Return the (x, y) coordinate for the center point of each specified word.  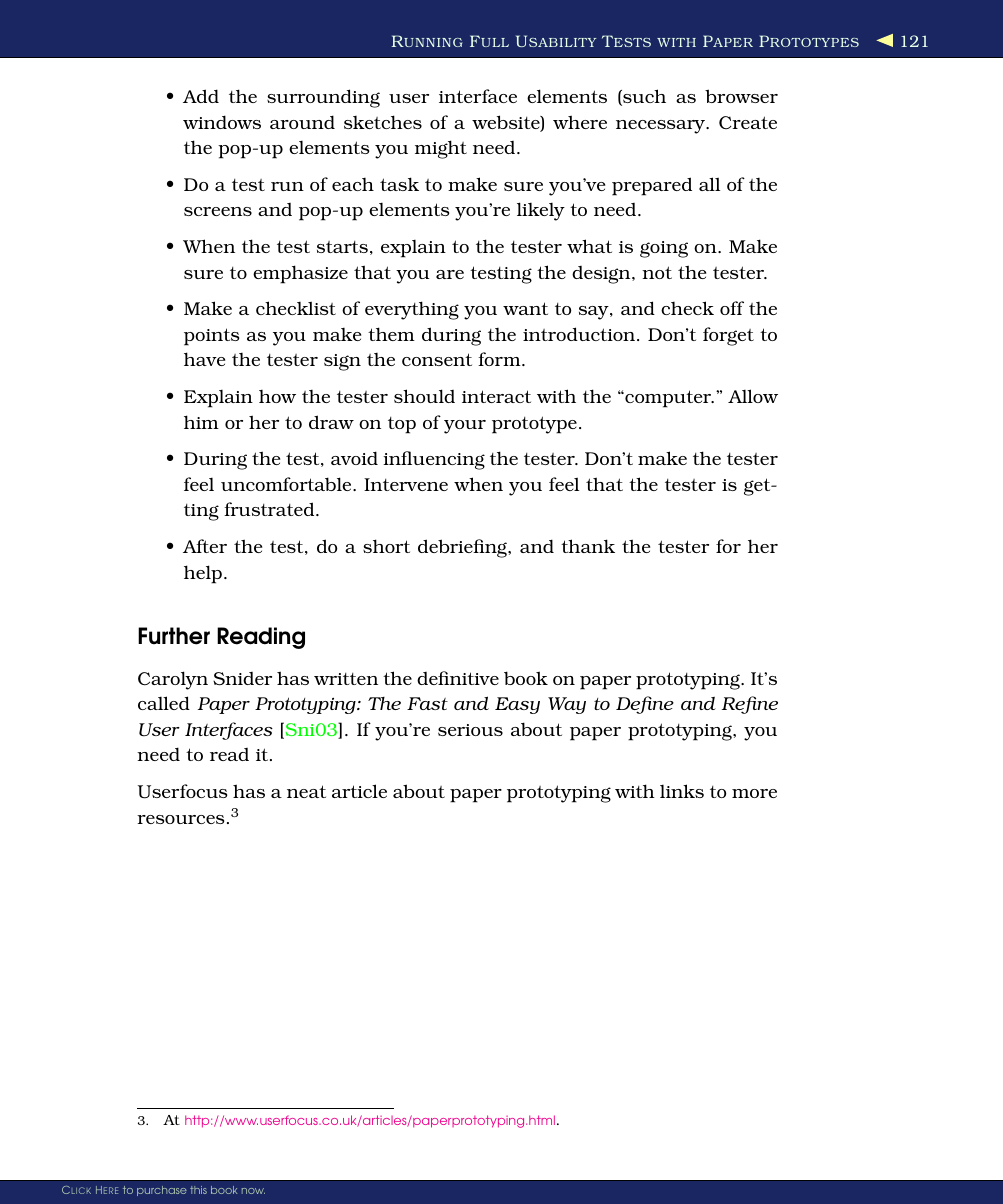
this (198, 1190)
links (682, 791)
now (253, 1191)
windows (222, 122)
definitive (458, 678)
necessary (662, 127)
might (441, 149)
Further (174, 636)
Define (645, 705)
